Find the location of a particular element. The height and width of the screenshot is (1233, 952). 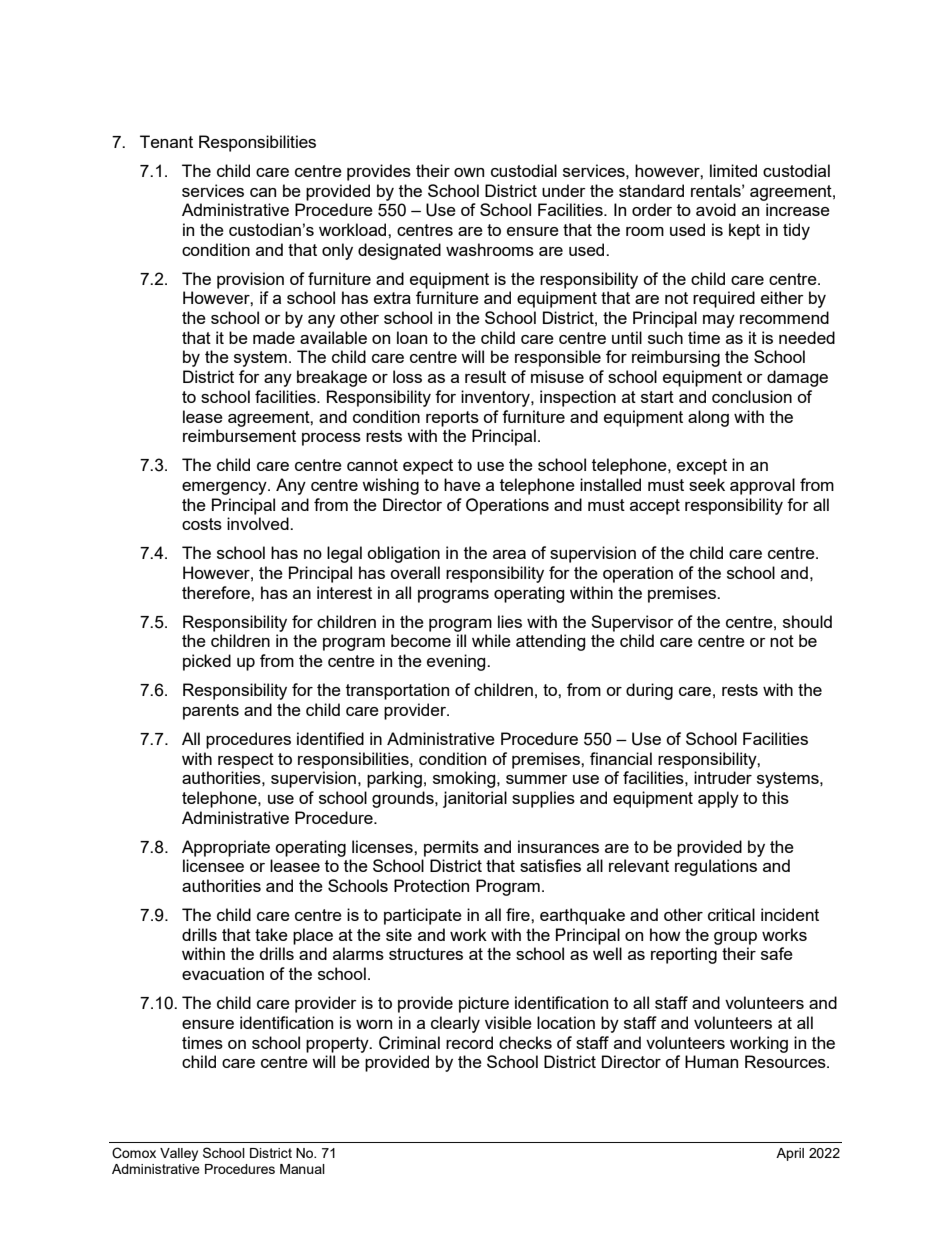

picked is located at coordinates (207, 662).
